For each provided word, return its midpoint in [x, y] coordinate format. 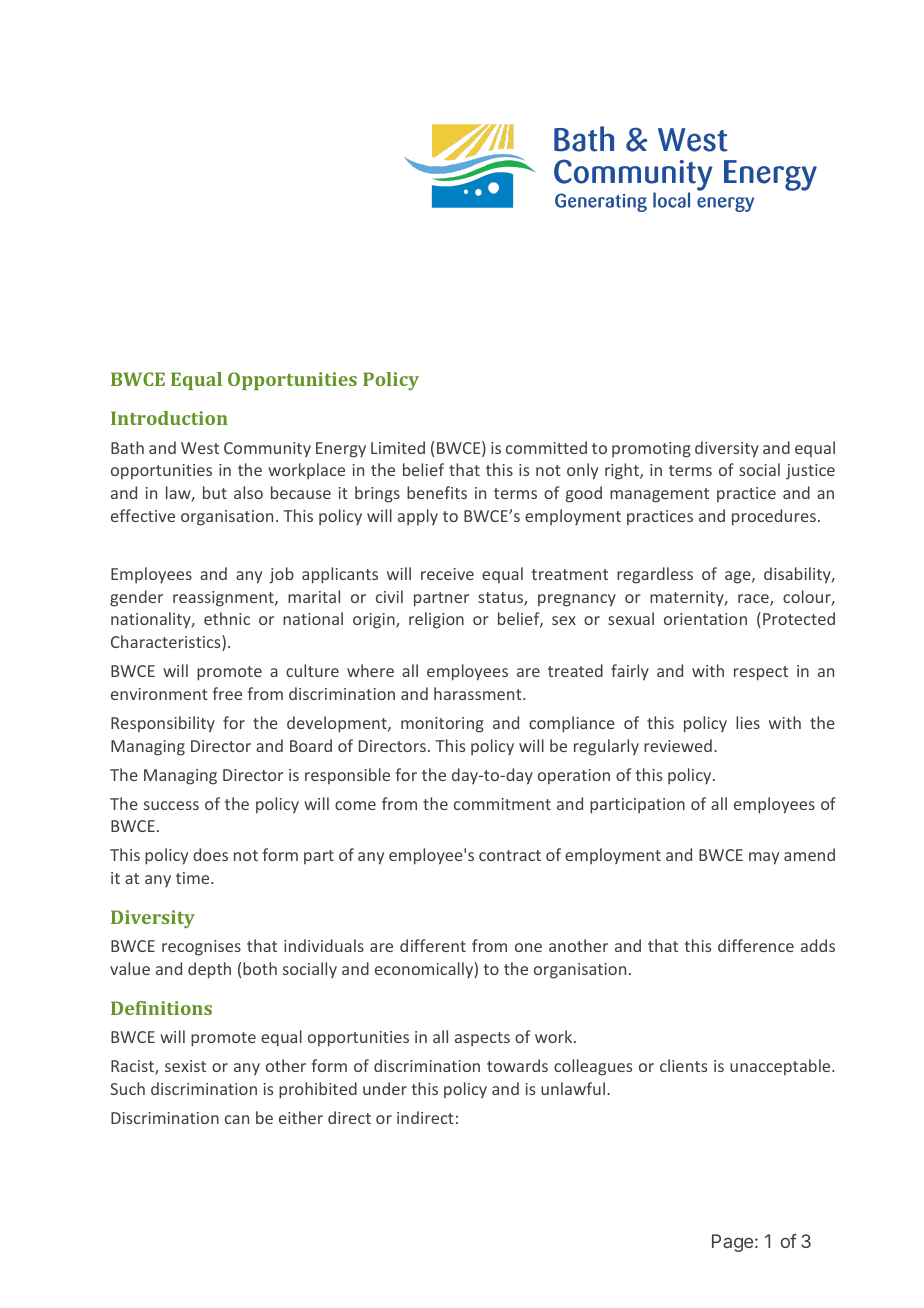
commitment [502, 804]
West [200, 448]
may [764, 858]
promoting [651, 450]
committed [546, 447]
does [210, 854]
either [301, 1117]
